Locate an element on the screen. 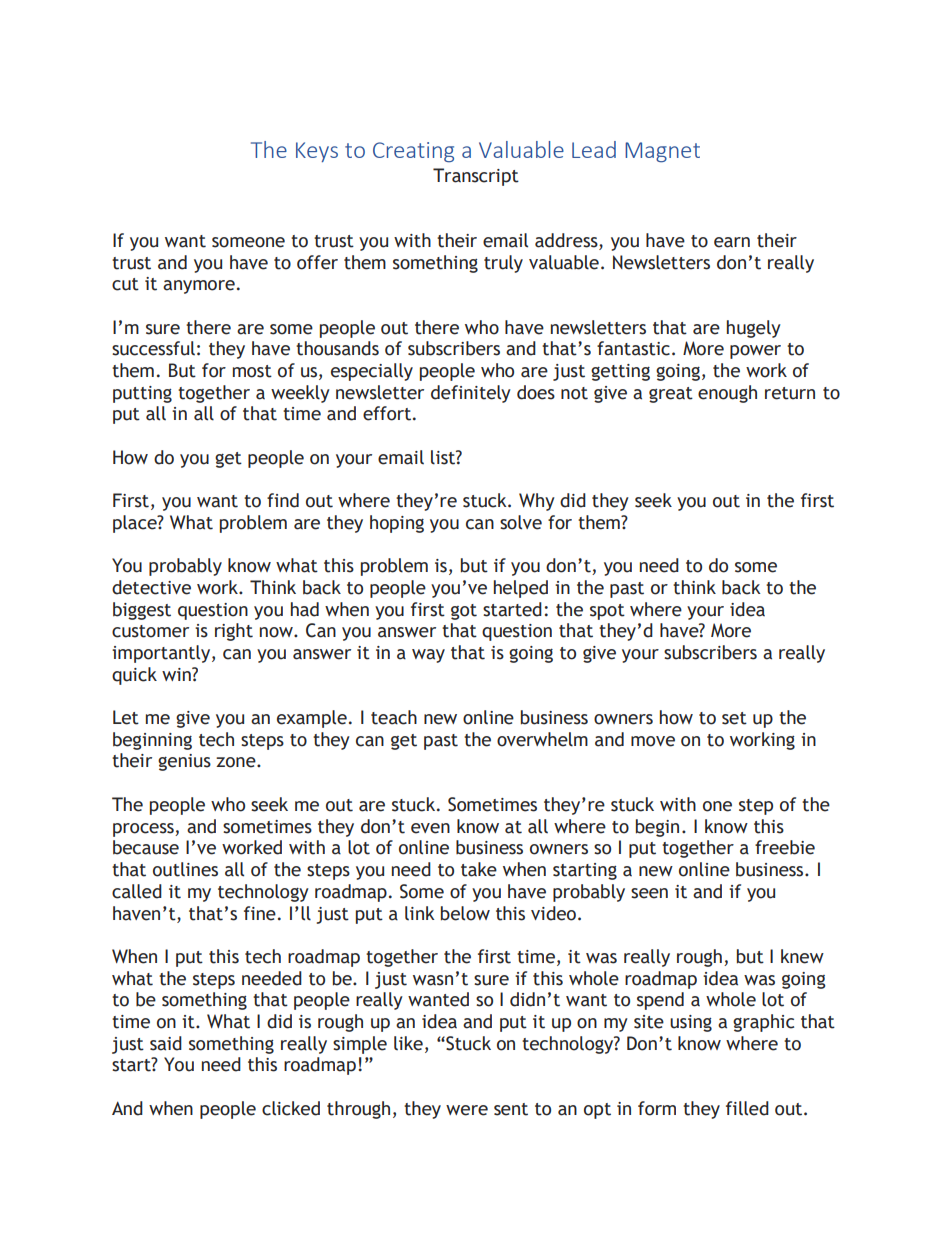 The width and height of the screenshot is (952, 1233). Why is located at coordinates (537, 502).
